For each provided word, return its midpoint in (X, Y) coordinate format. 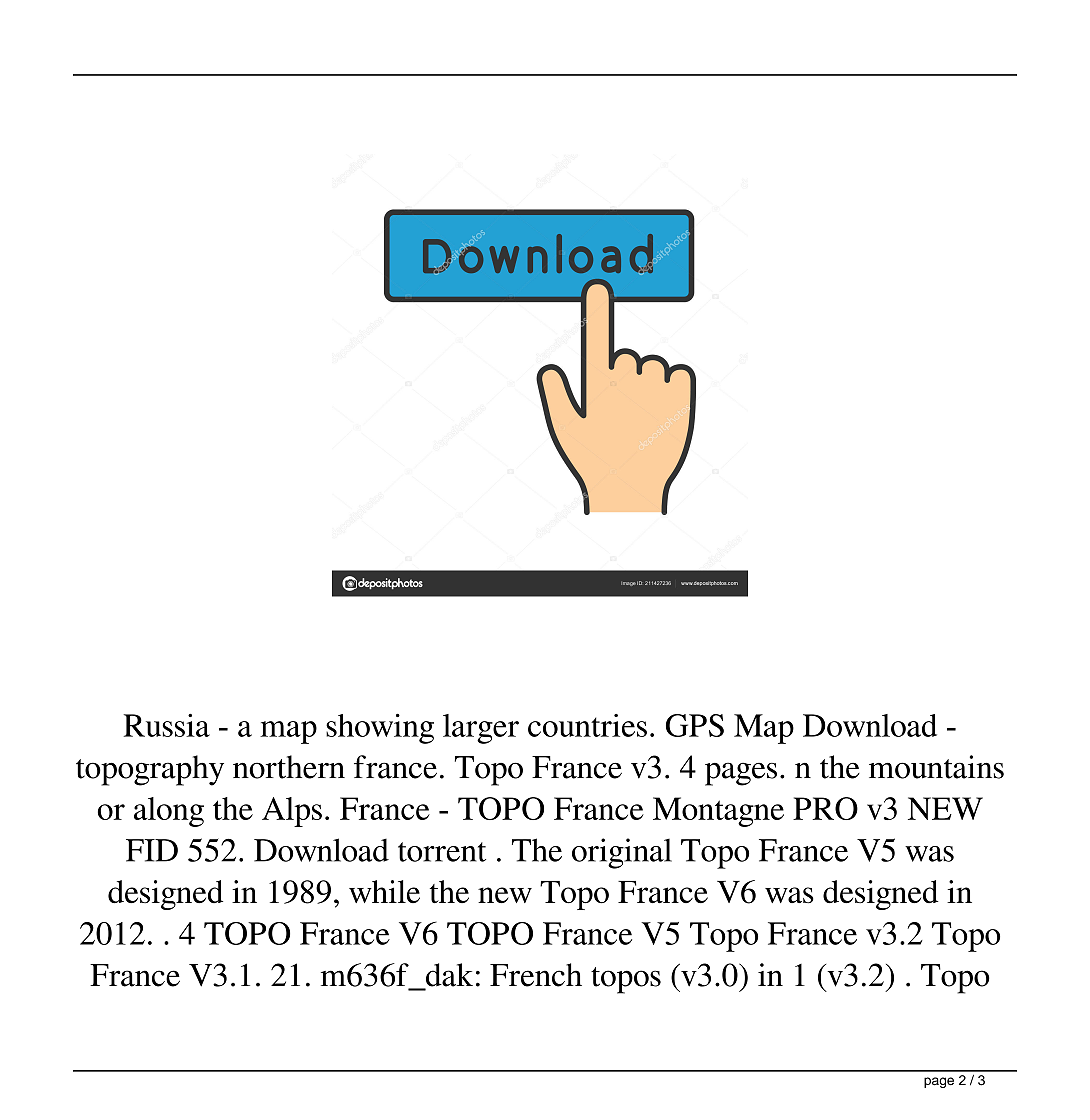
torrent (442, 852)
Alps (292, 812)
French (536, 975)
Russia (166, 725)
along (169, 812)
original (622, 853)
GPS (695, 725)
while (384, 891)
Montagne (718, 812)
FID (152, 850)
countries (587, 725)
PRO (825, 808)
